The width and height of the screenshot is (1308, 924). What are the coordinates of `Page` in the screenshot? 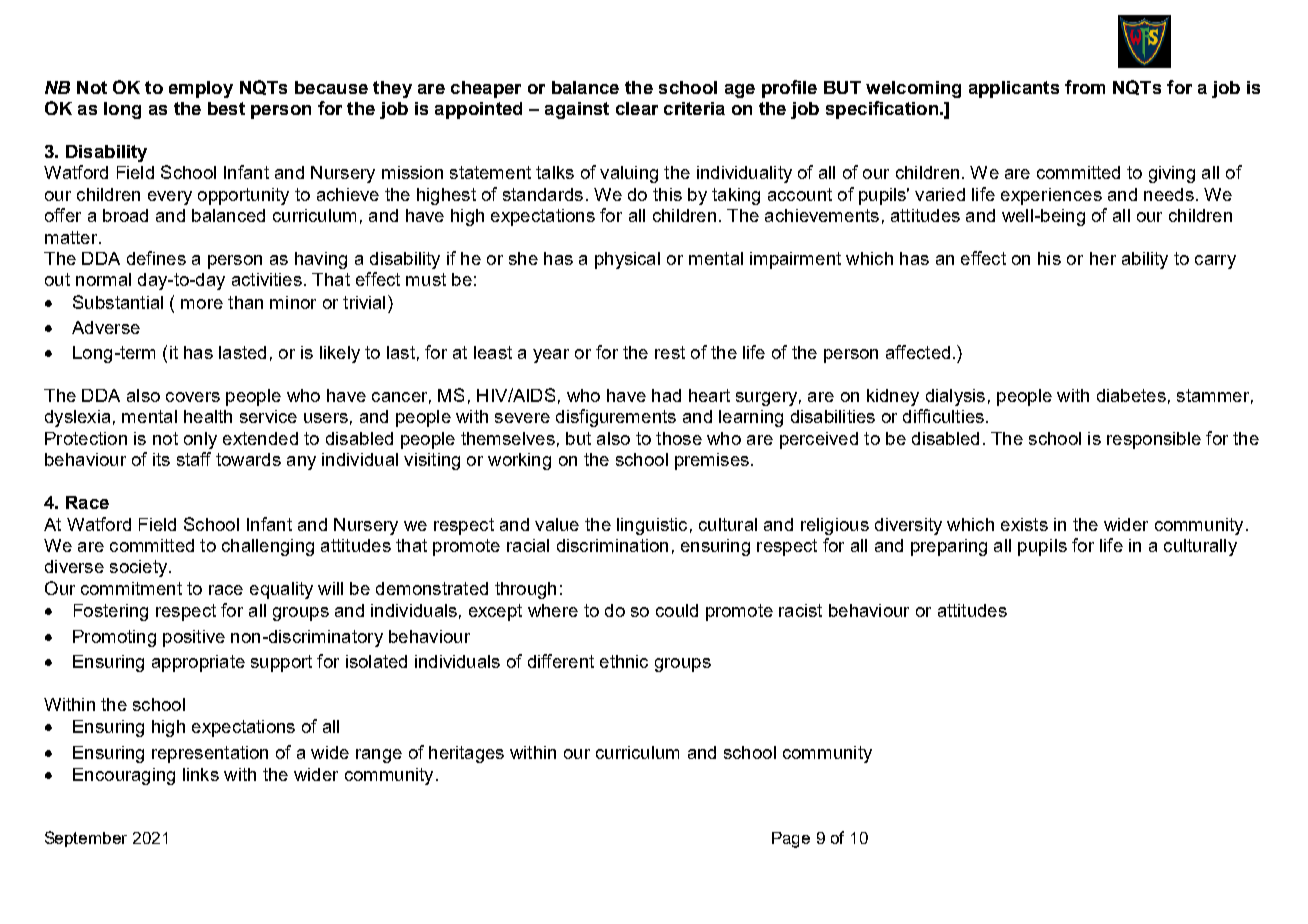 It's located at (791, 840).
